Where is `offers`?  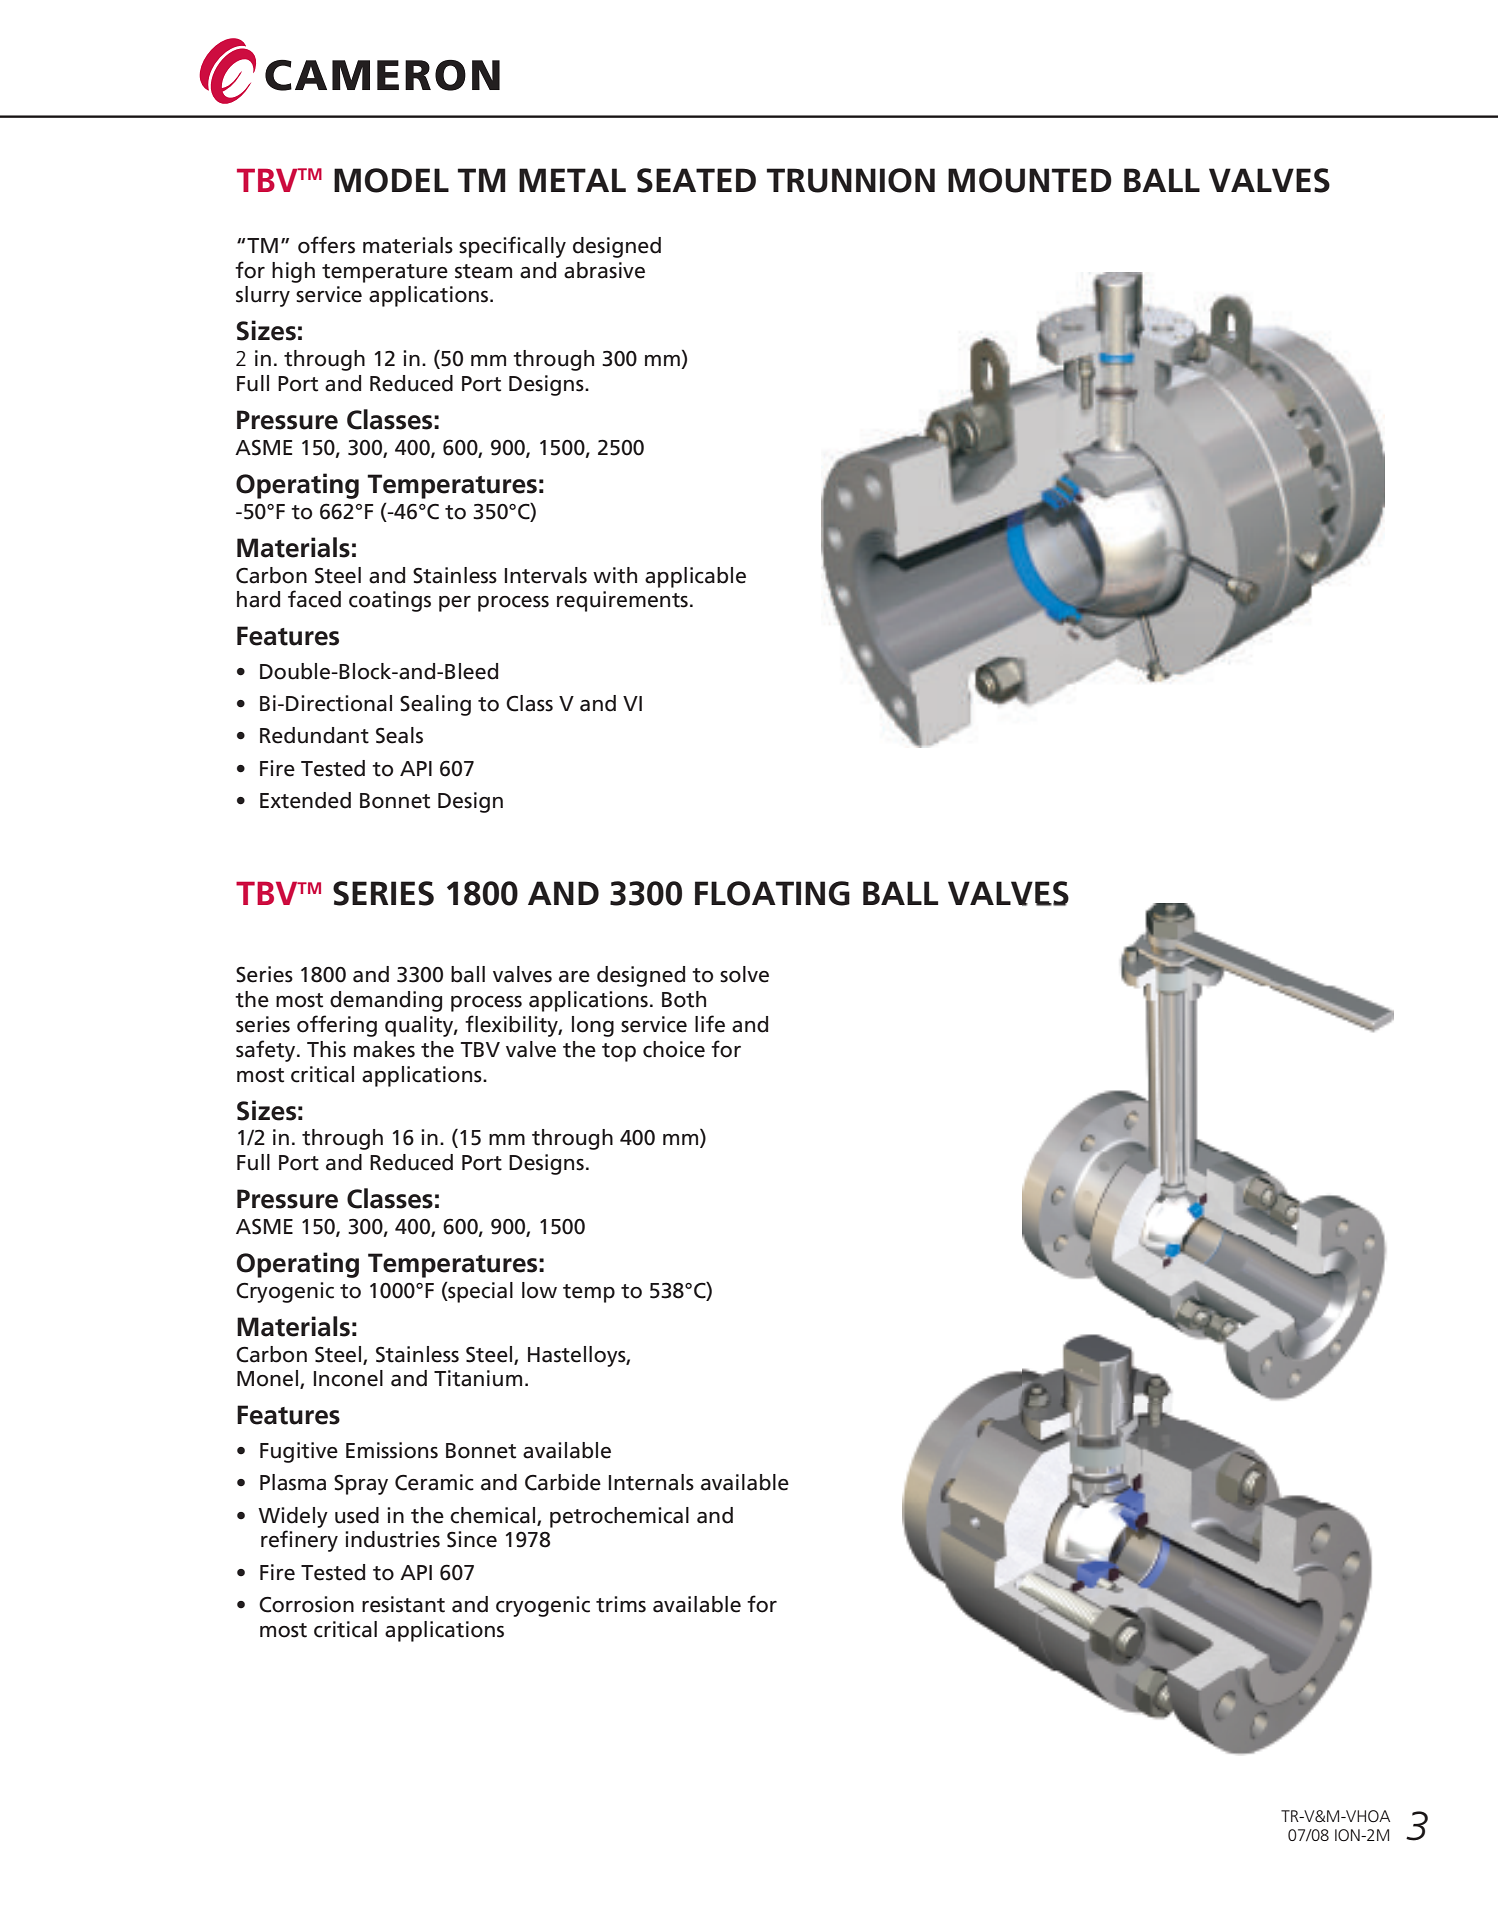 offers is located at coordinates (326, 245).
